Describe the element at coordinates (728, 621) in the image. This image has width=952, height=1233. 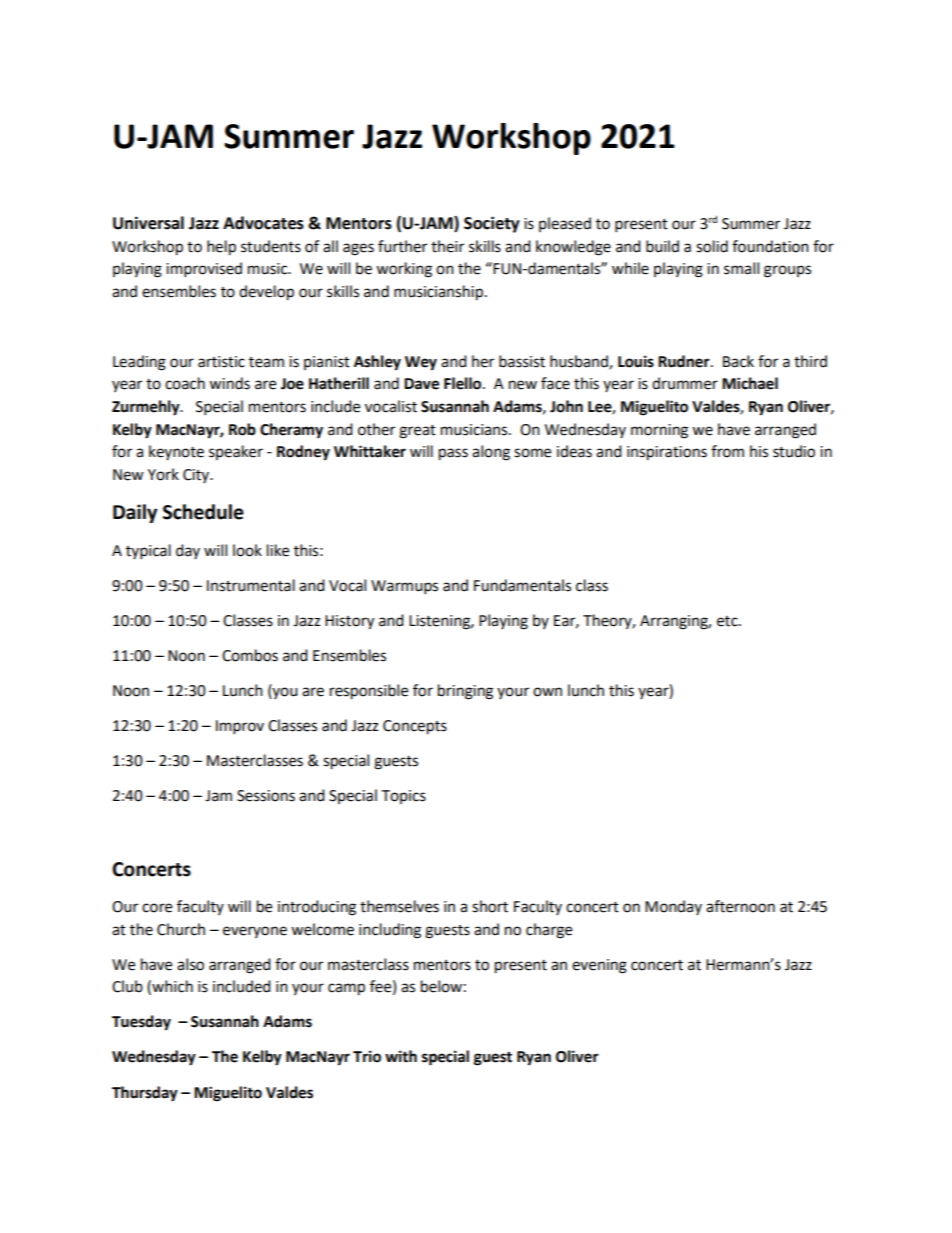
I see `etc` at that location.
